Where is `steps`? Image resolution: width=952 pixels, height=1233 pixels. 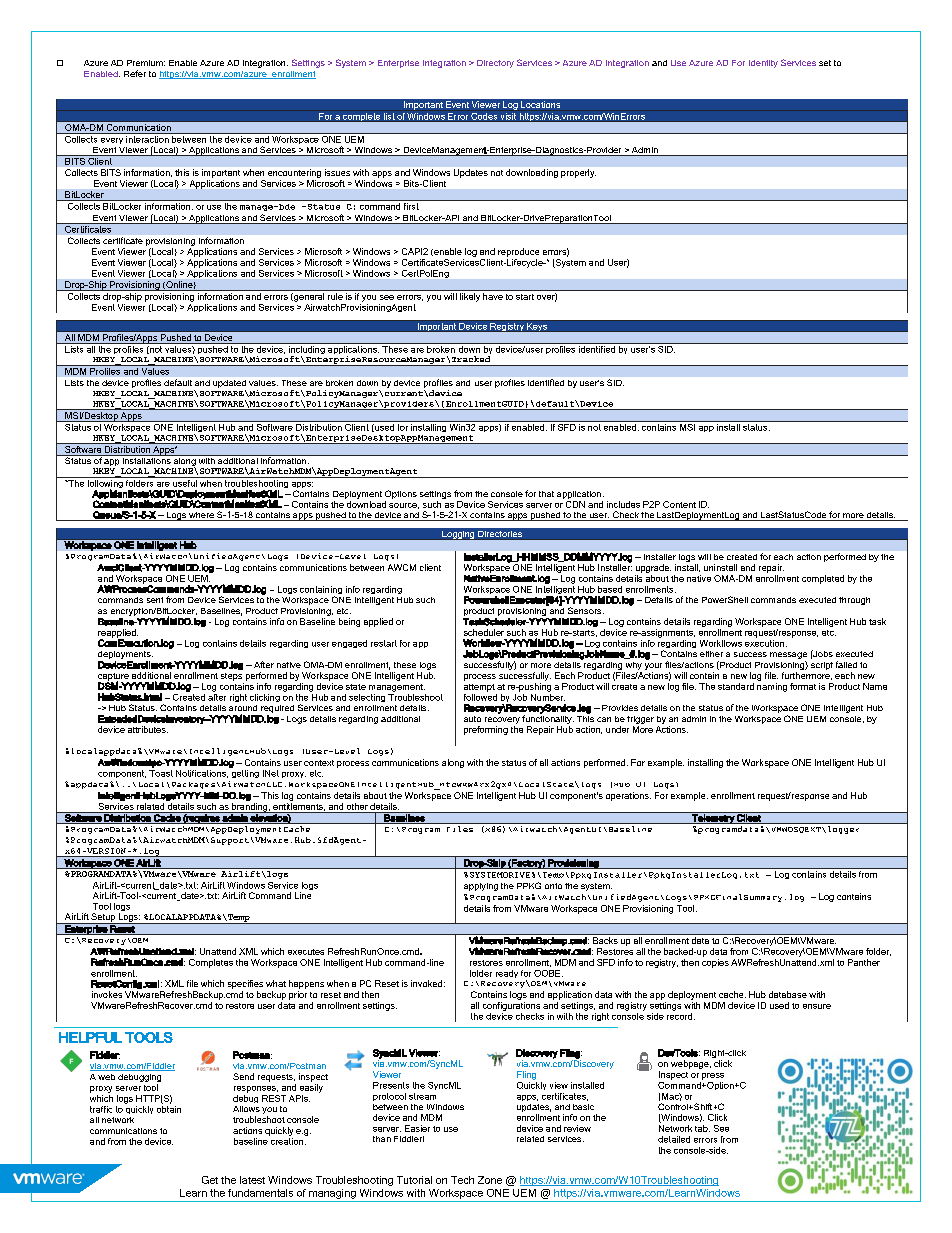 steps is located at coordinates (231, 677).
